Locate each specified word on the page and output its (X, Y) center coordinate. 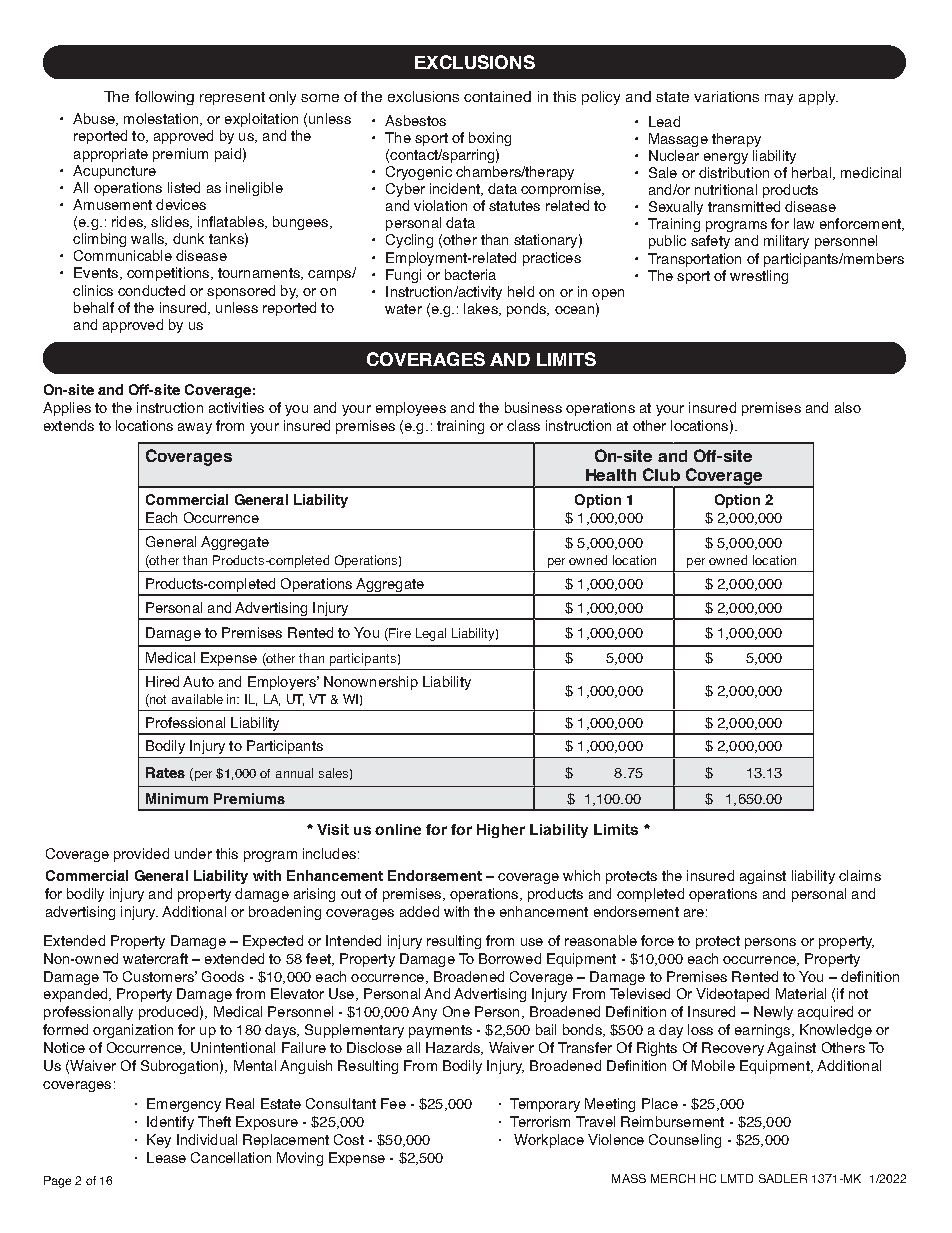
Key (159, 1141)
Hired (162, 681)
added (419, 911)
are (694, 913)
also (848, 407)
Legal (431, 634)
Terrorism (540, 1121)
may (779, 99)
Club (661, 474)
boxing (490, 139)
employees (411, 409)
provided (141, 855)
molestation (162, 119)
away (195, 428)
